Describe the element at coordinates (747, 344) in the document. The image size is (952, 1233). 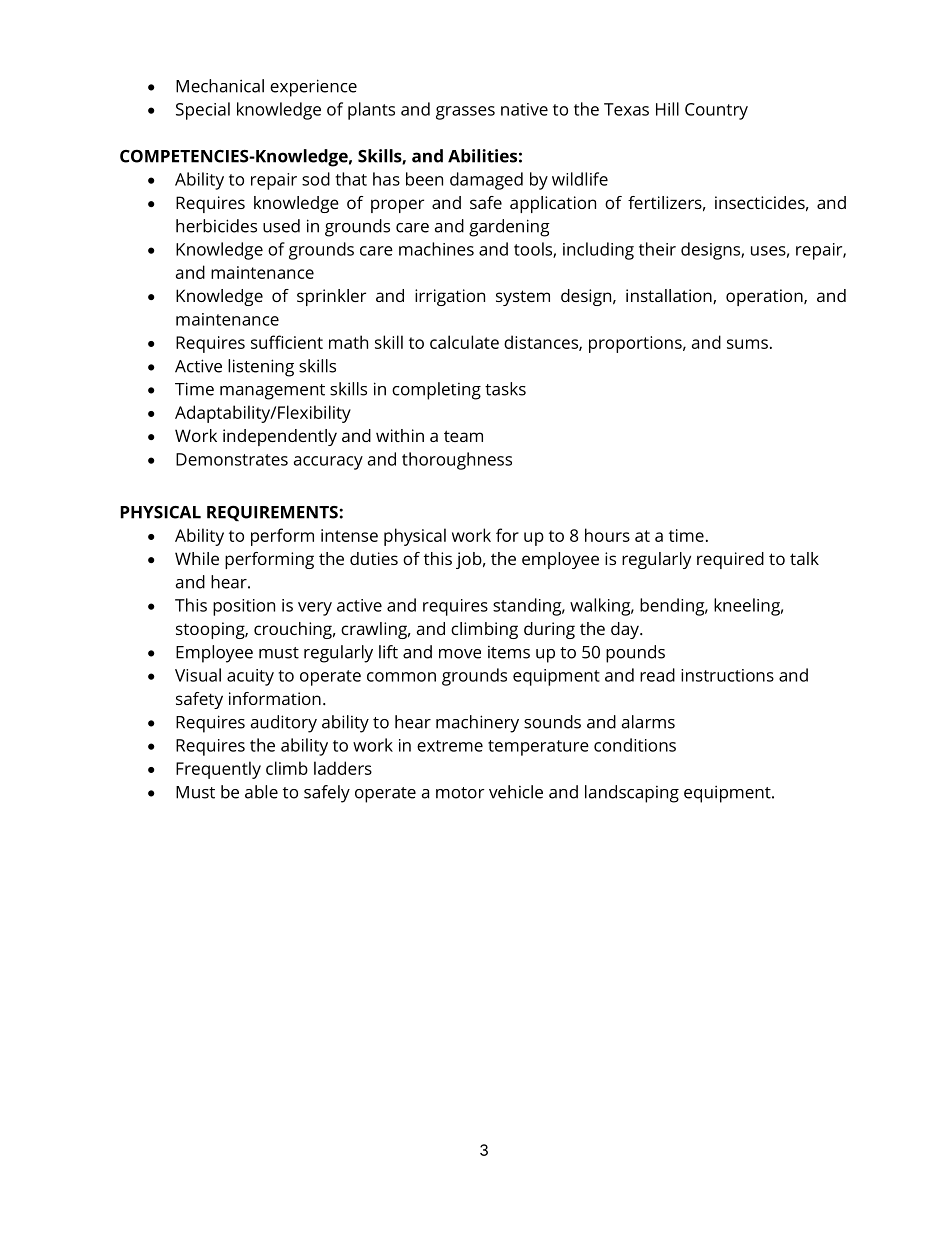
I see `sums` at that location.
